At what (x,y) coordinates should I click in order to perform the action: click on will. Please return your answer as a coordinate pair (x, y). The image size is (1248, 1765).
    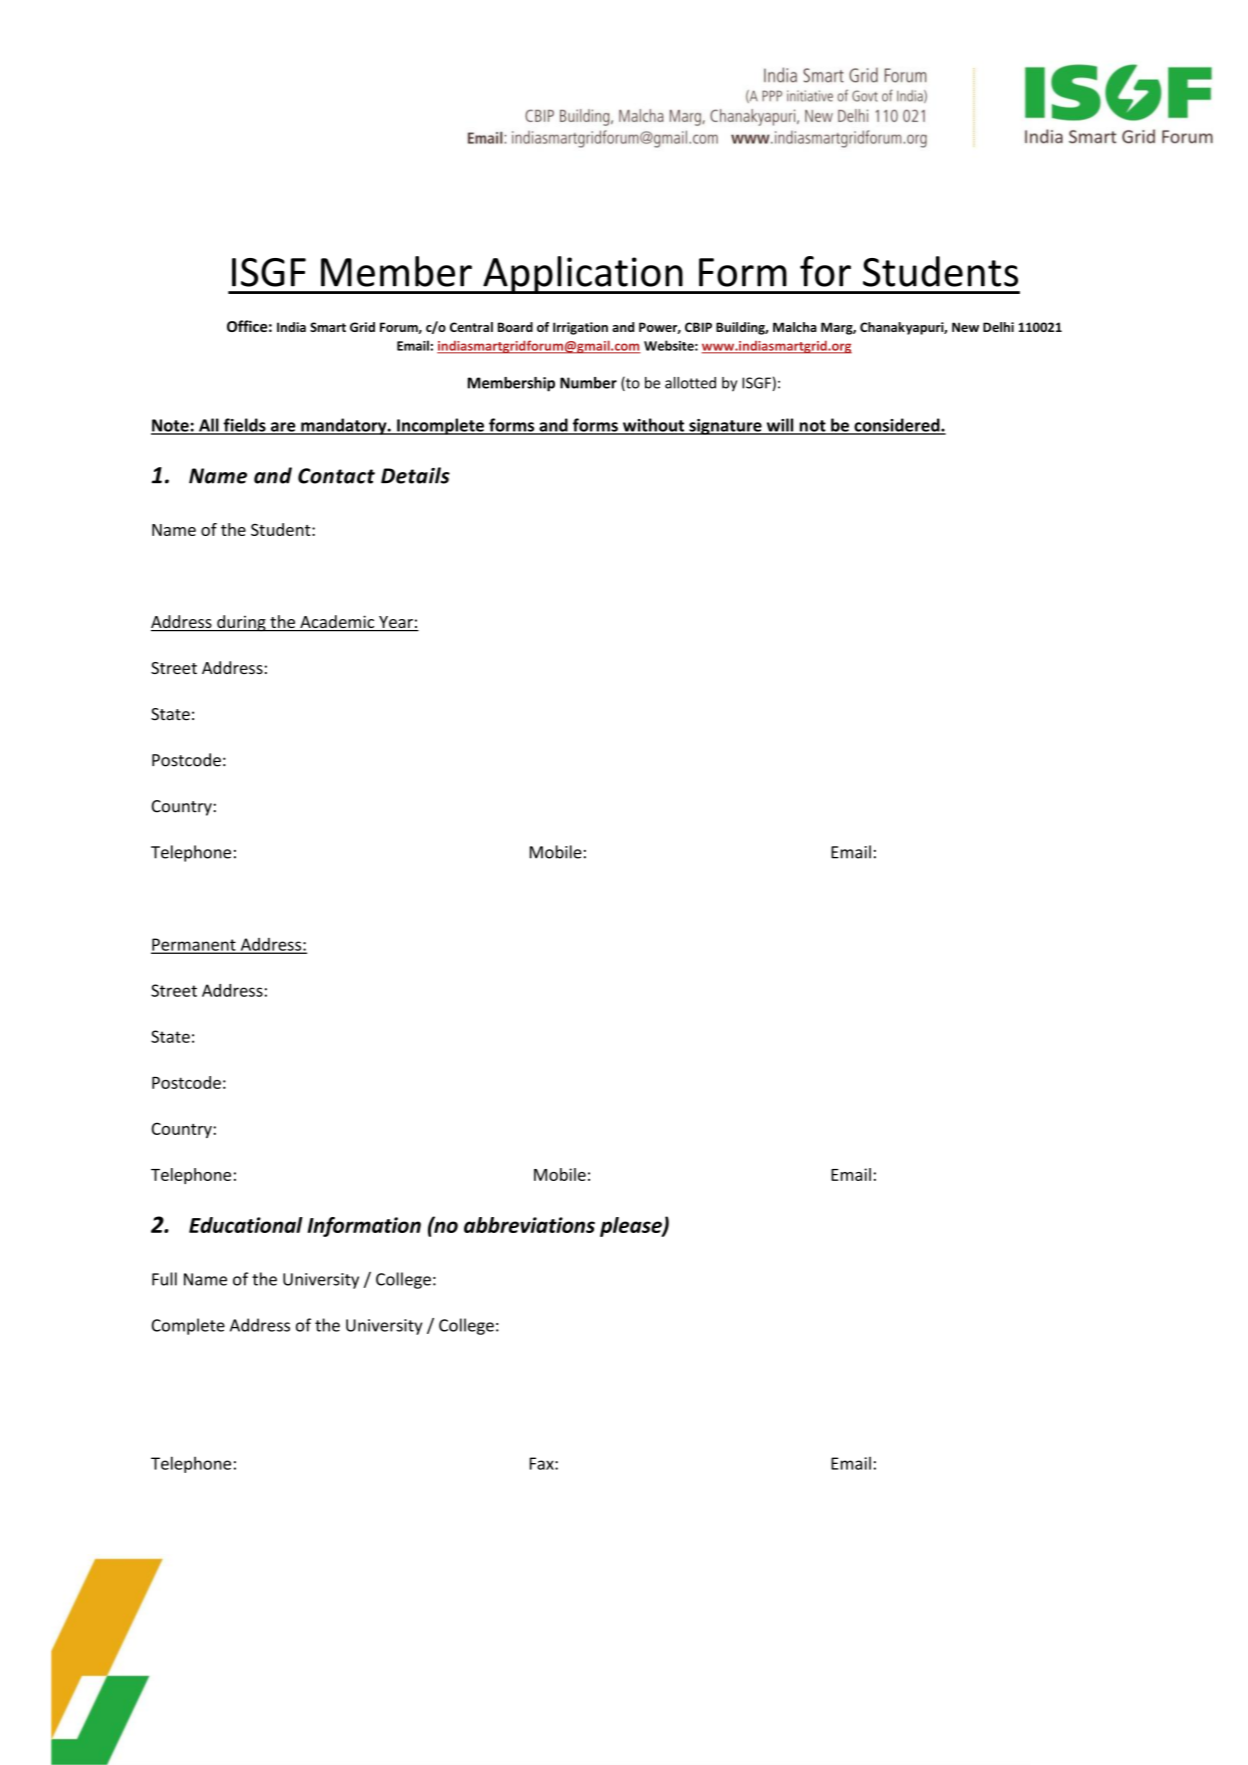
    Looking at the image, I should click on (780, 426).
